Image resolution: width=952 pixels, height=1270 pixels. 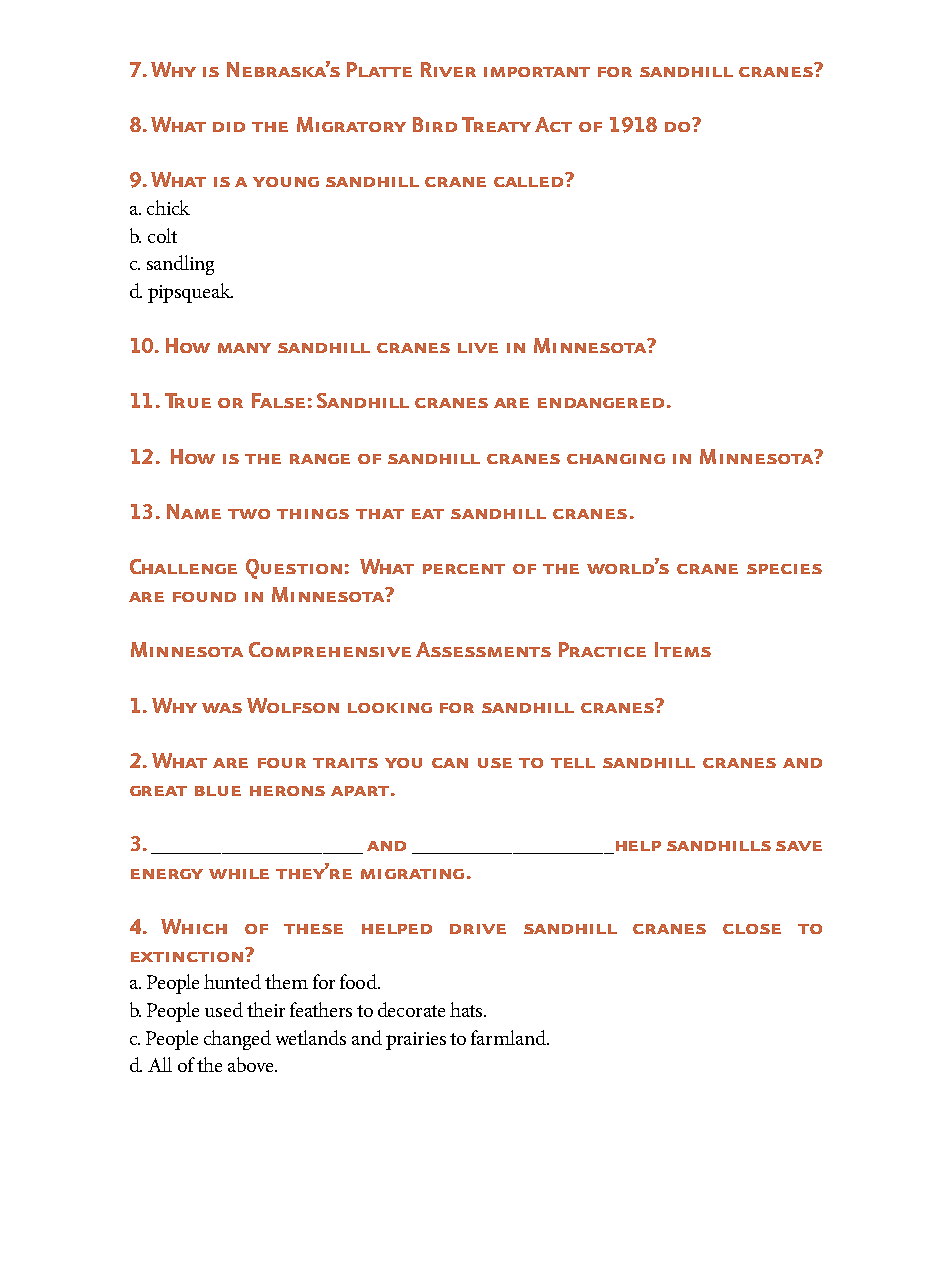 What do you see at coordinates (496, 124) in the screenshot?
I see `Treaty` at bounding box center [496, 124].
